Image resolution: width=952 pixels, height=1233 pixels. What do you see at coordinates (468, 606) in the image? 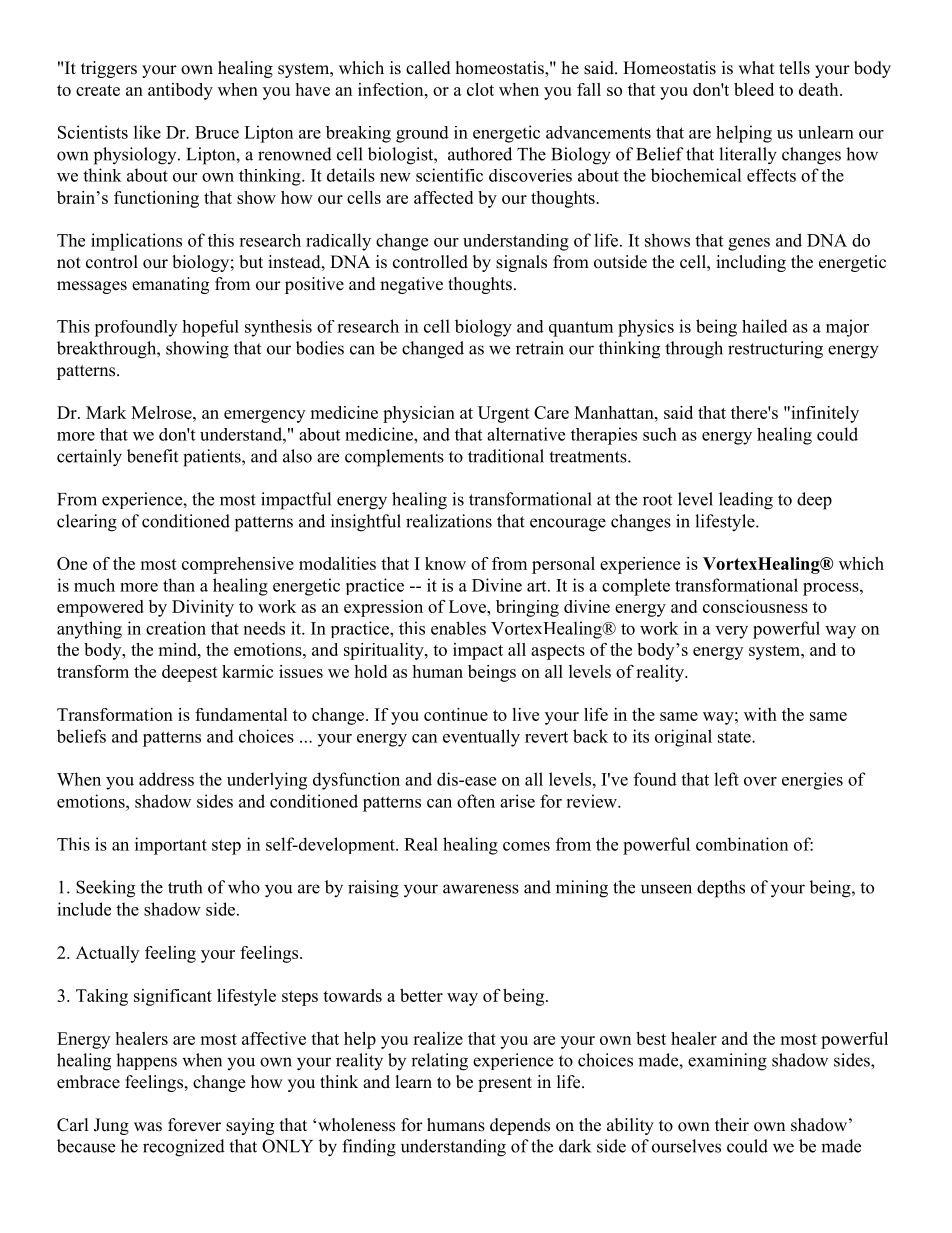
I see `Love` at bounding box center [468, 606].
